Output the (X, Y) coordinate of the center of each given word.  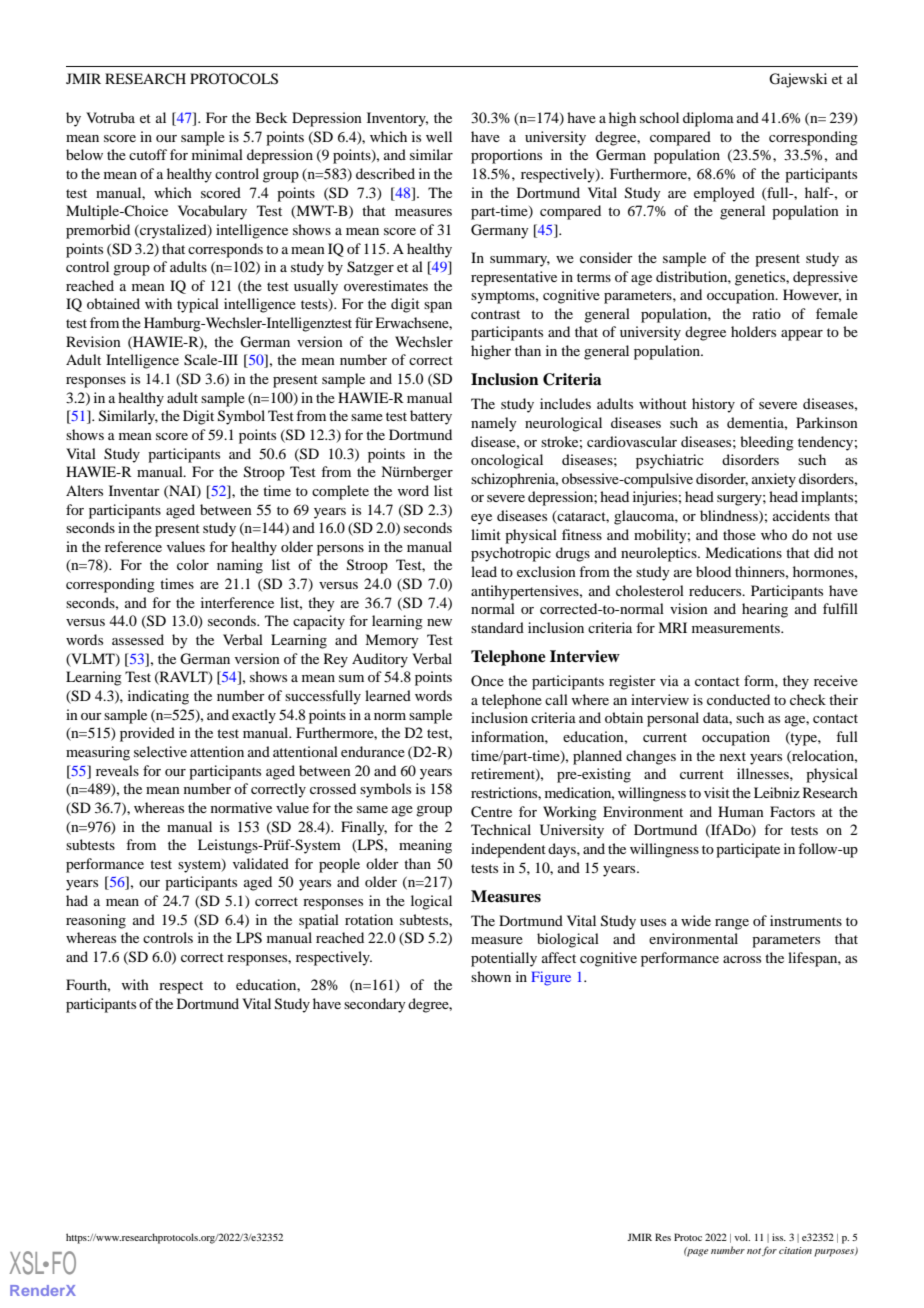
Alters (84, 490)
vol (742, 1237)
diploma (708, 119)
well (439, 136)
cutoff (148, 154)
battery (431, 417)
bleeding (767, 443)
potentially (504, 959)
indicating (158, 697)
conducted (738, 699)
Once (487, 680)
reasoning (96, 921)
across (742, 959)
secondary (375, 1005)
